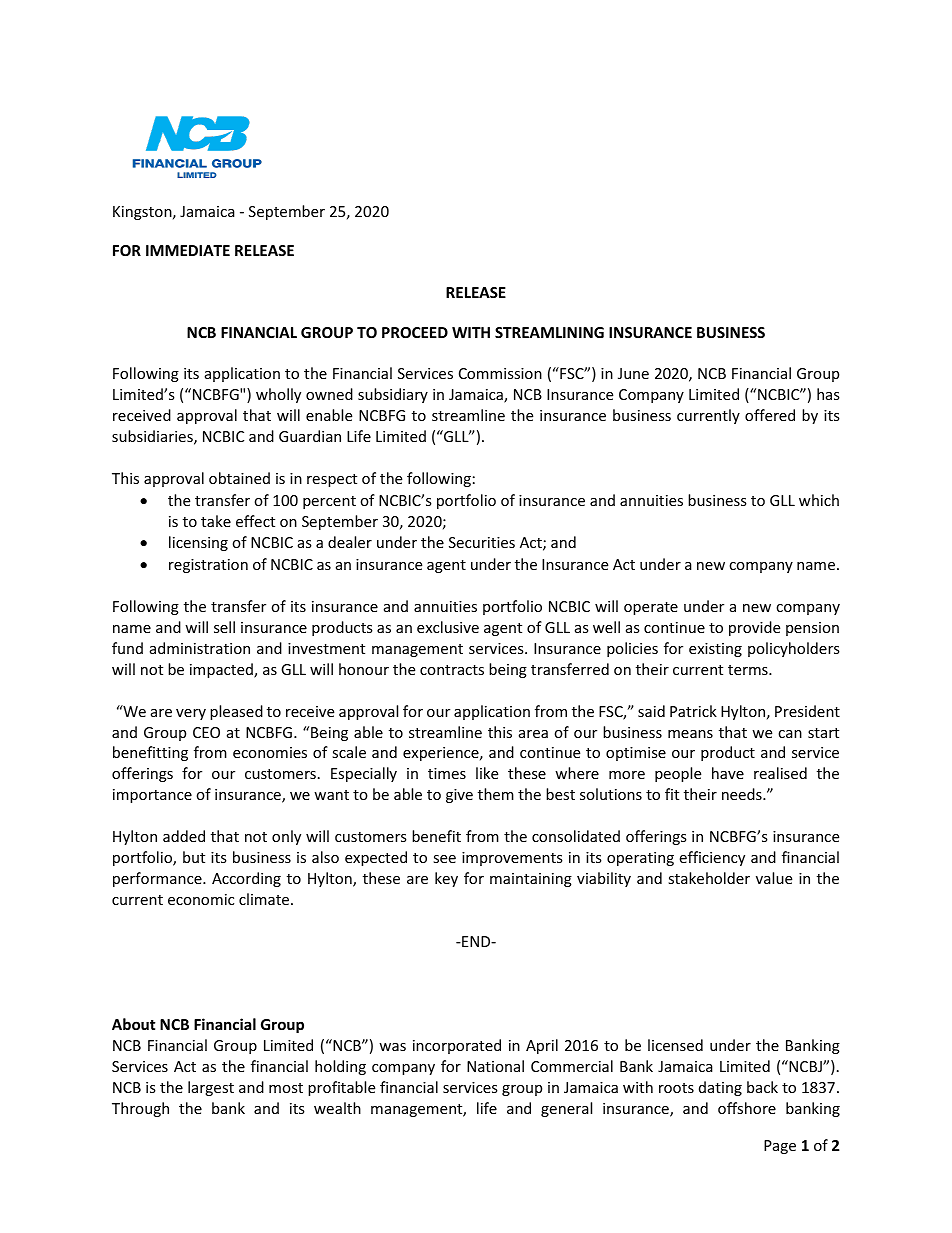  Describe the element at coordinates (452, 670) in the page. I see `contracts` at that location.
